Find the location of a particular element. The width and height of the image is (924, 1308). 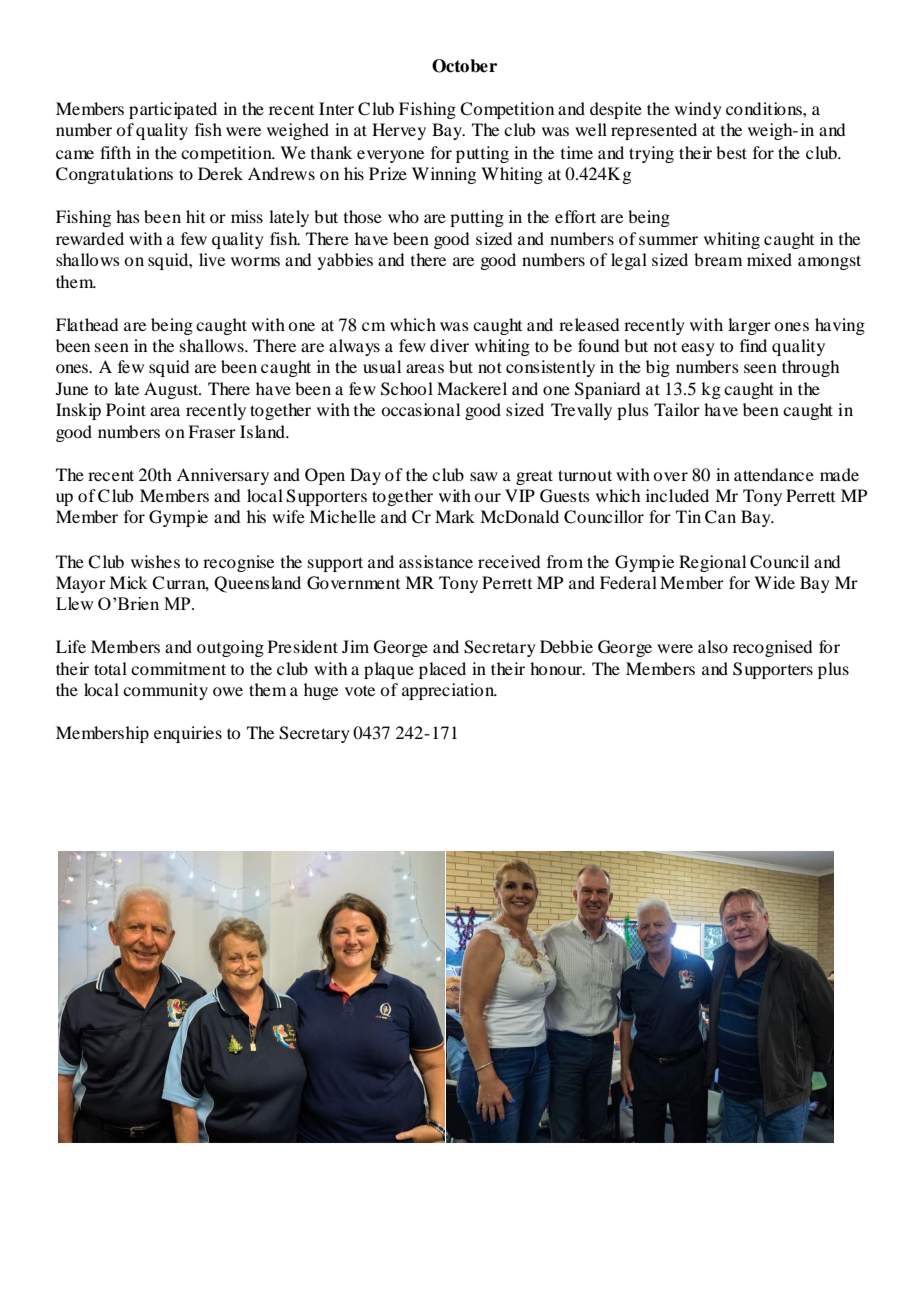

Tailor is located at coordinates (677, 409).
